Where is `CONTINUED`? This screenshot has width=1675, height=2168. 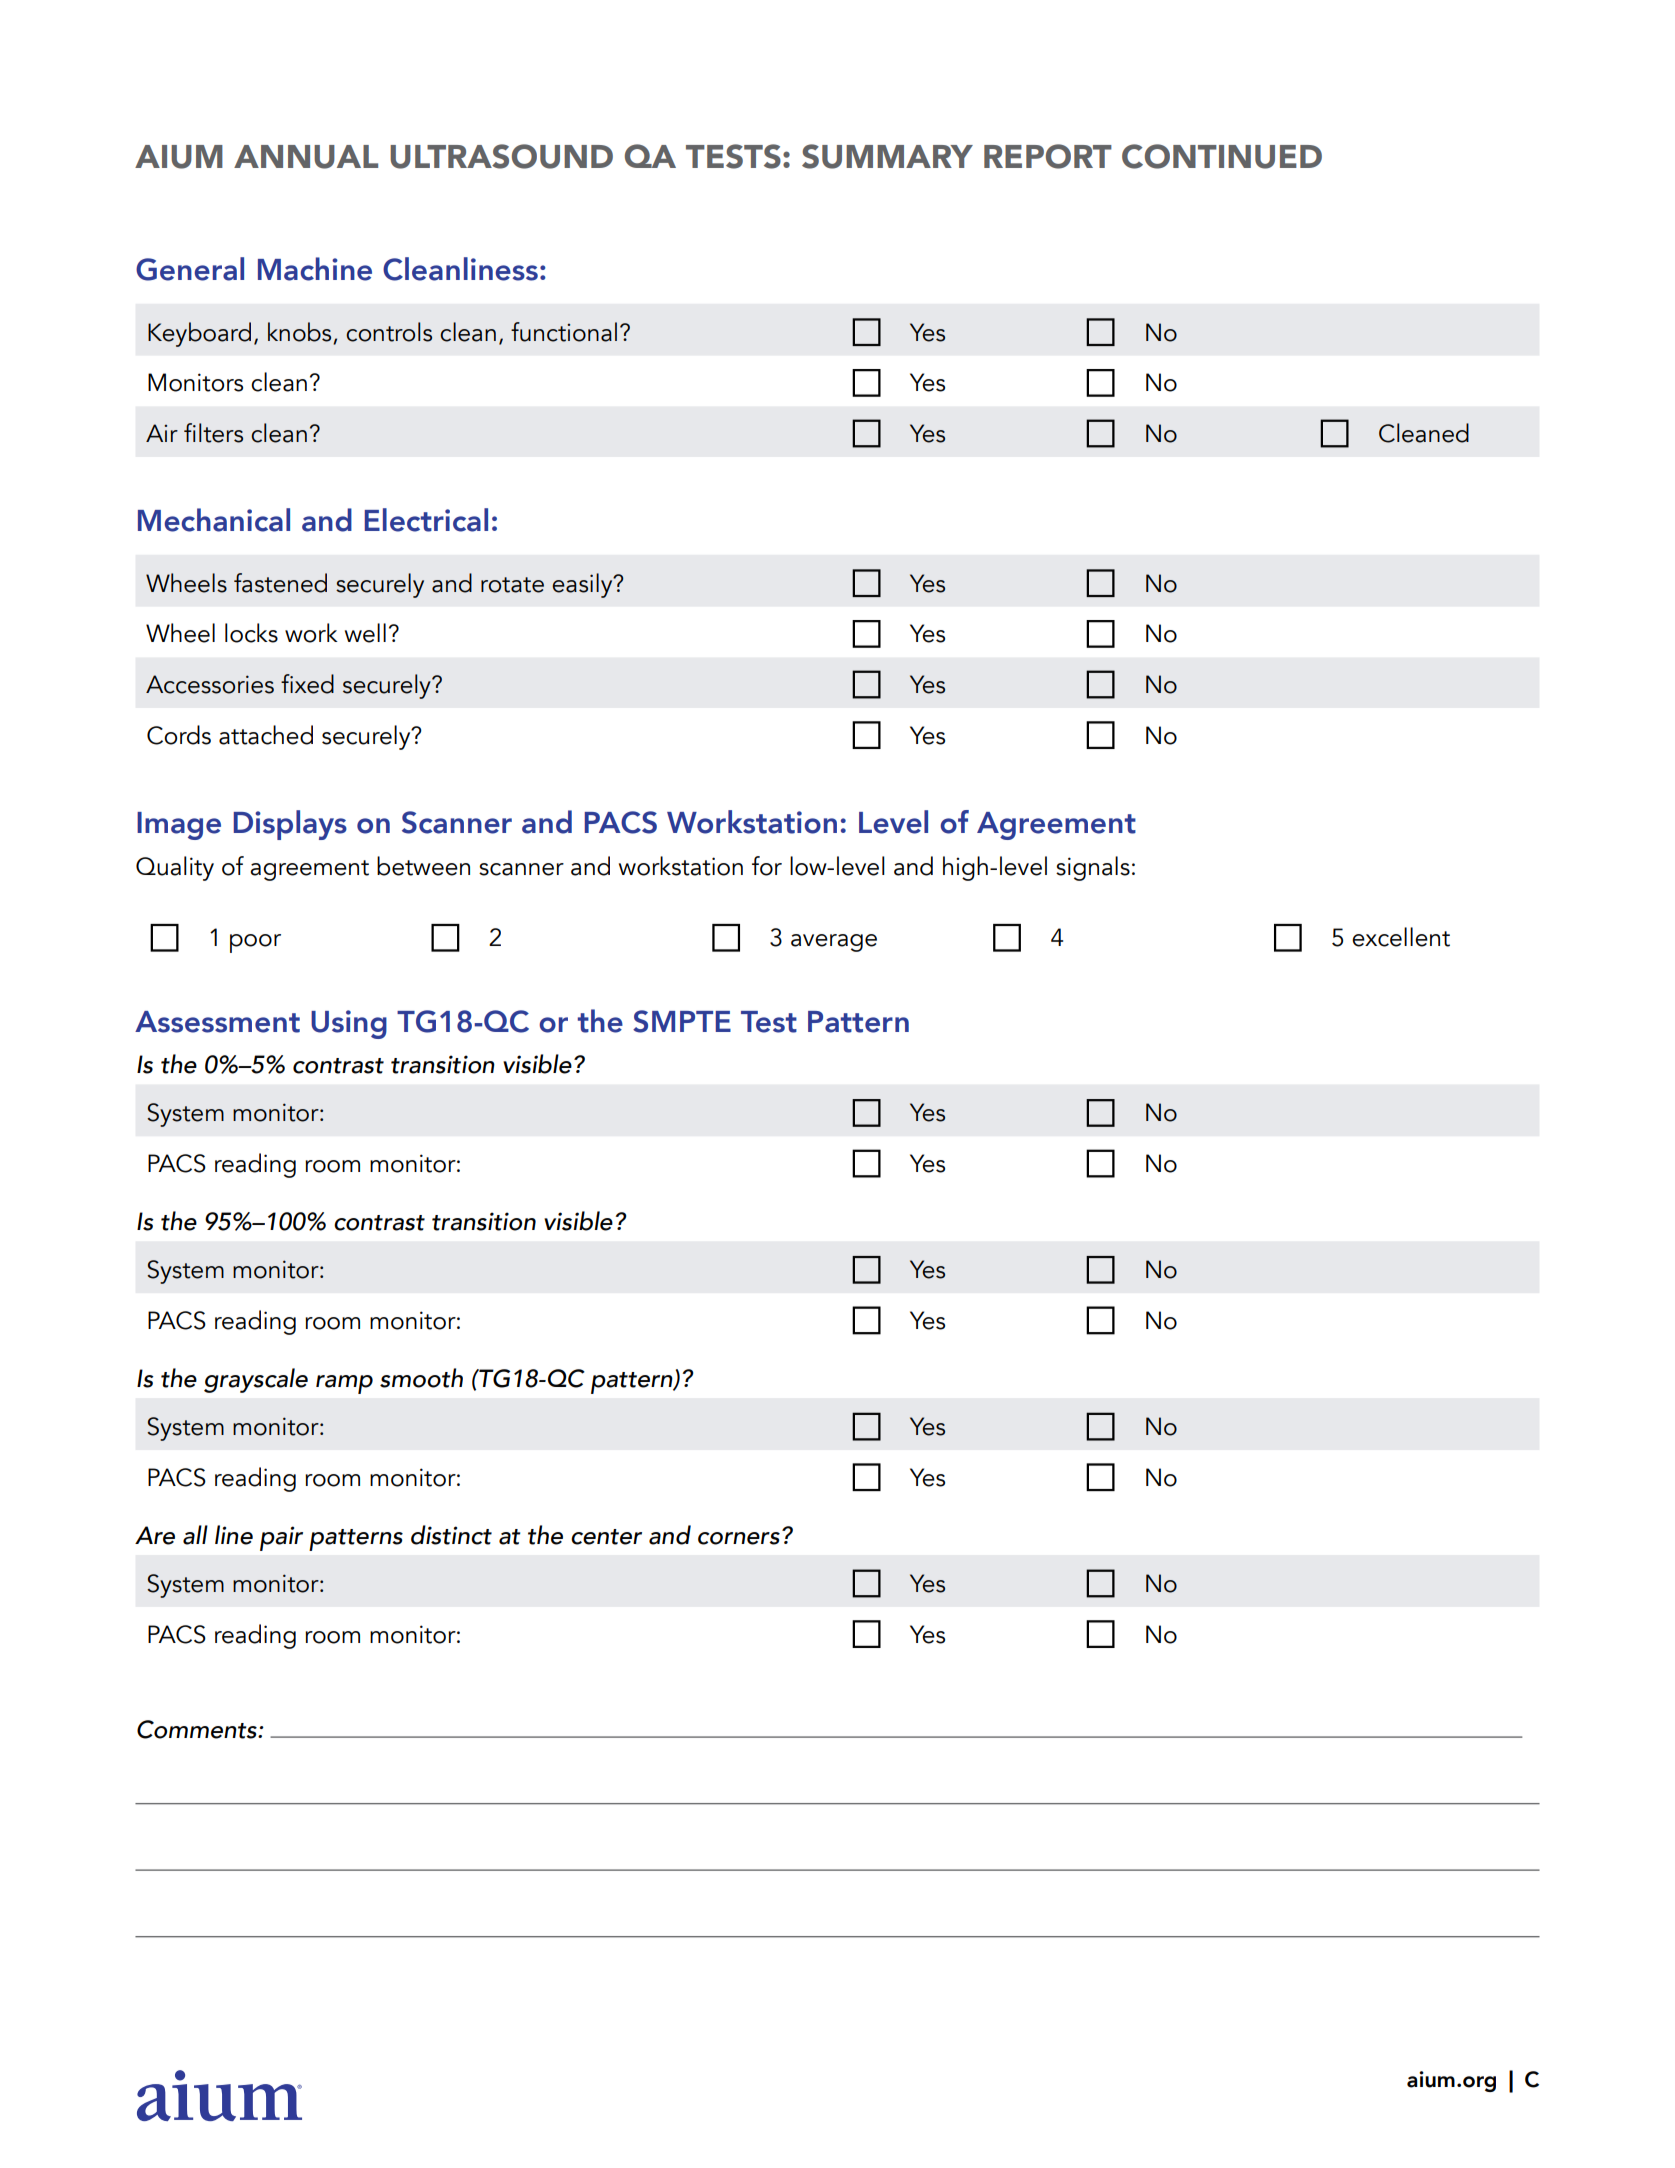 CONTINUED is located at coordinates (1222, 156).
